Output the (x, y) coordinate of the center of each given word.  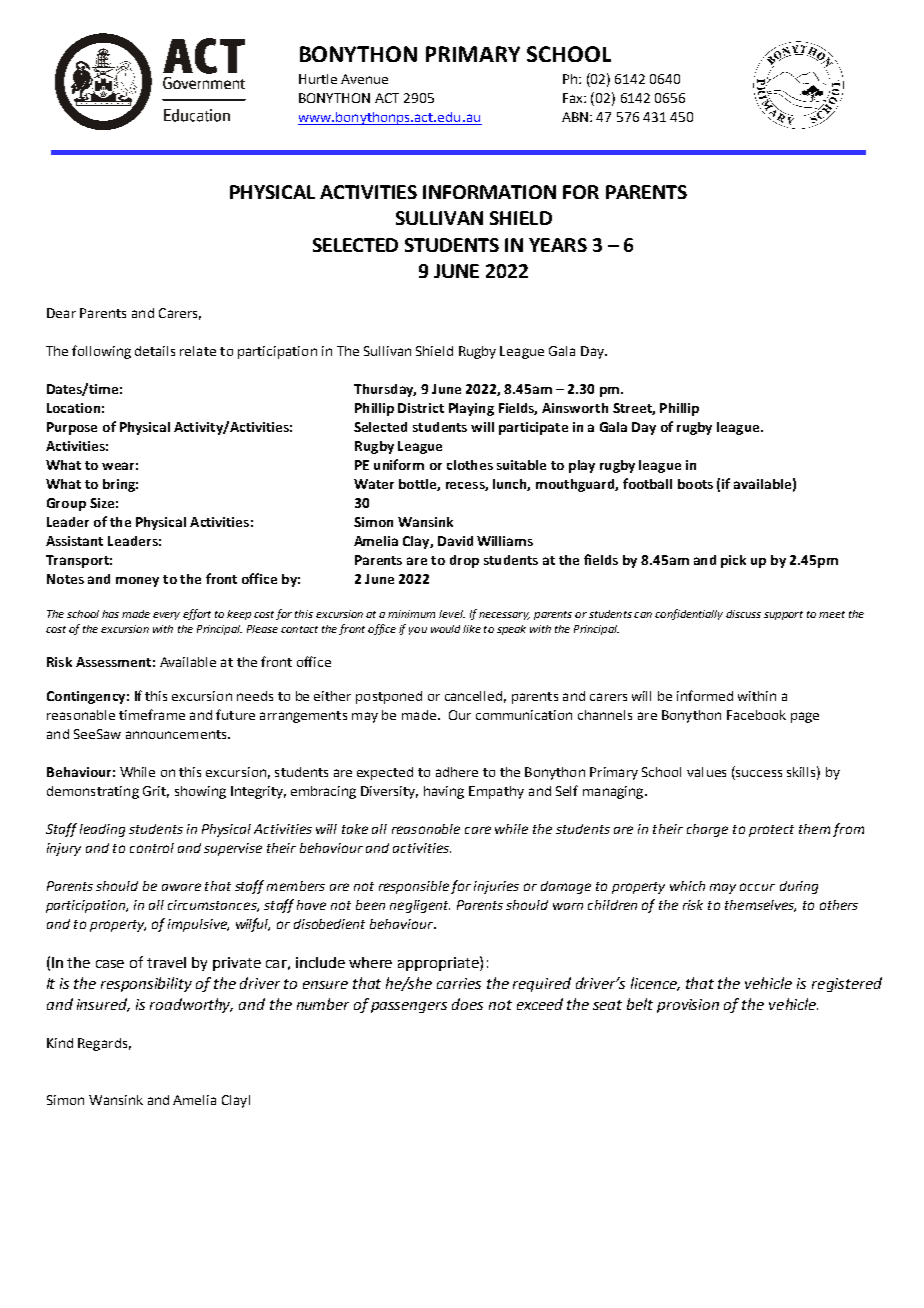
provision (688, 1006)
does (467, 1004)
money (137, 582)
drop (464, 561)
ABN (576, 117)
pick (733, 561)
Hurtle (318, 79)
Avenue (364, 79)
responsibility (146, 984)
